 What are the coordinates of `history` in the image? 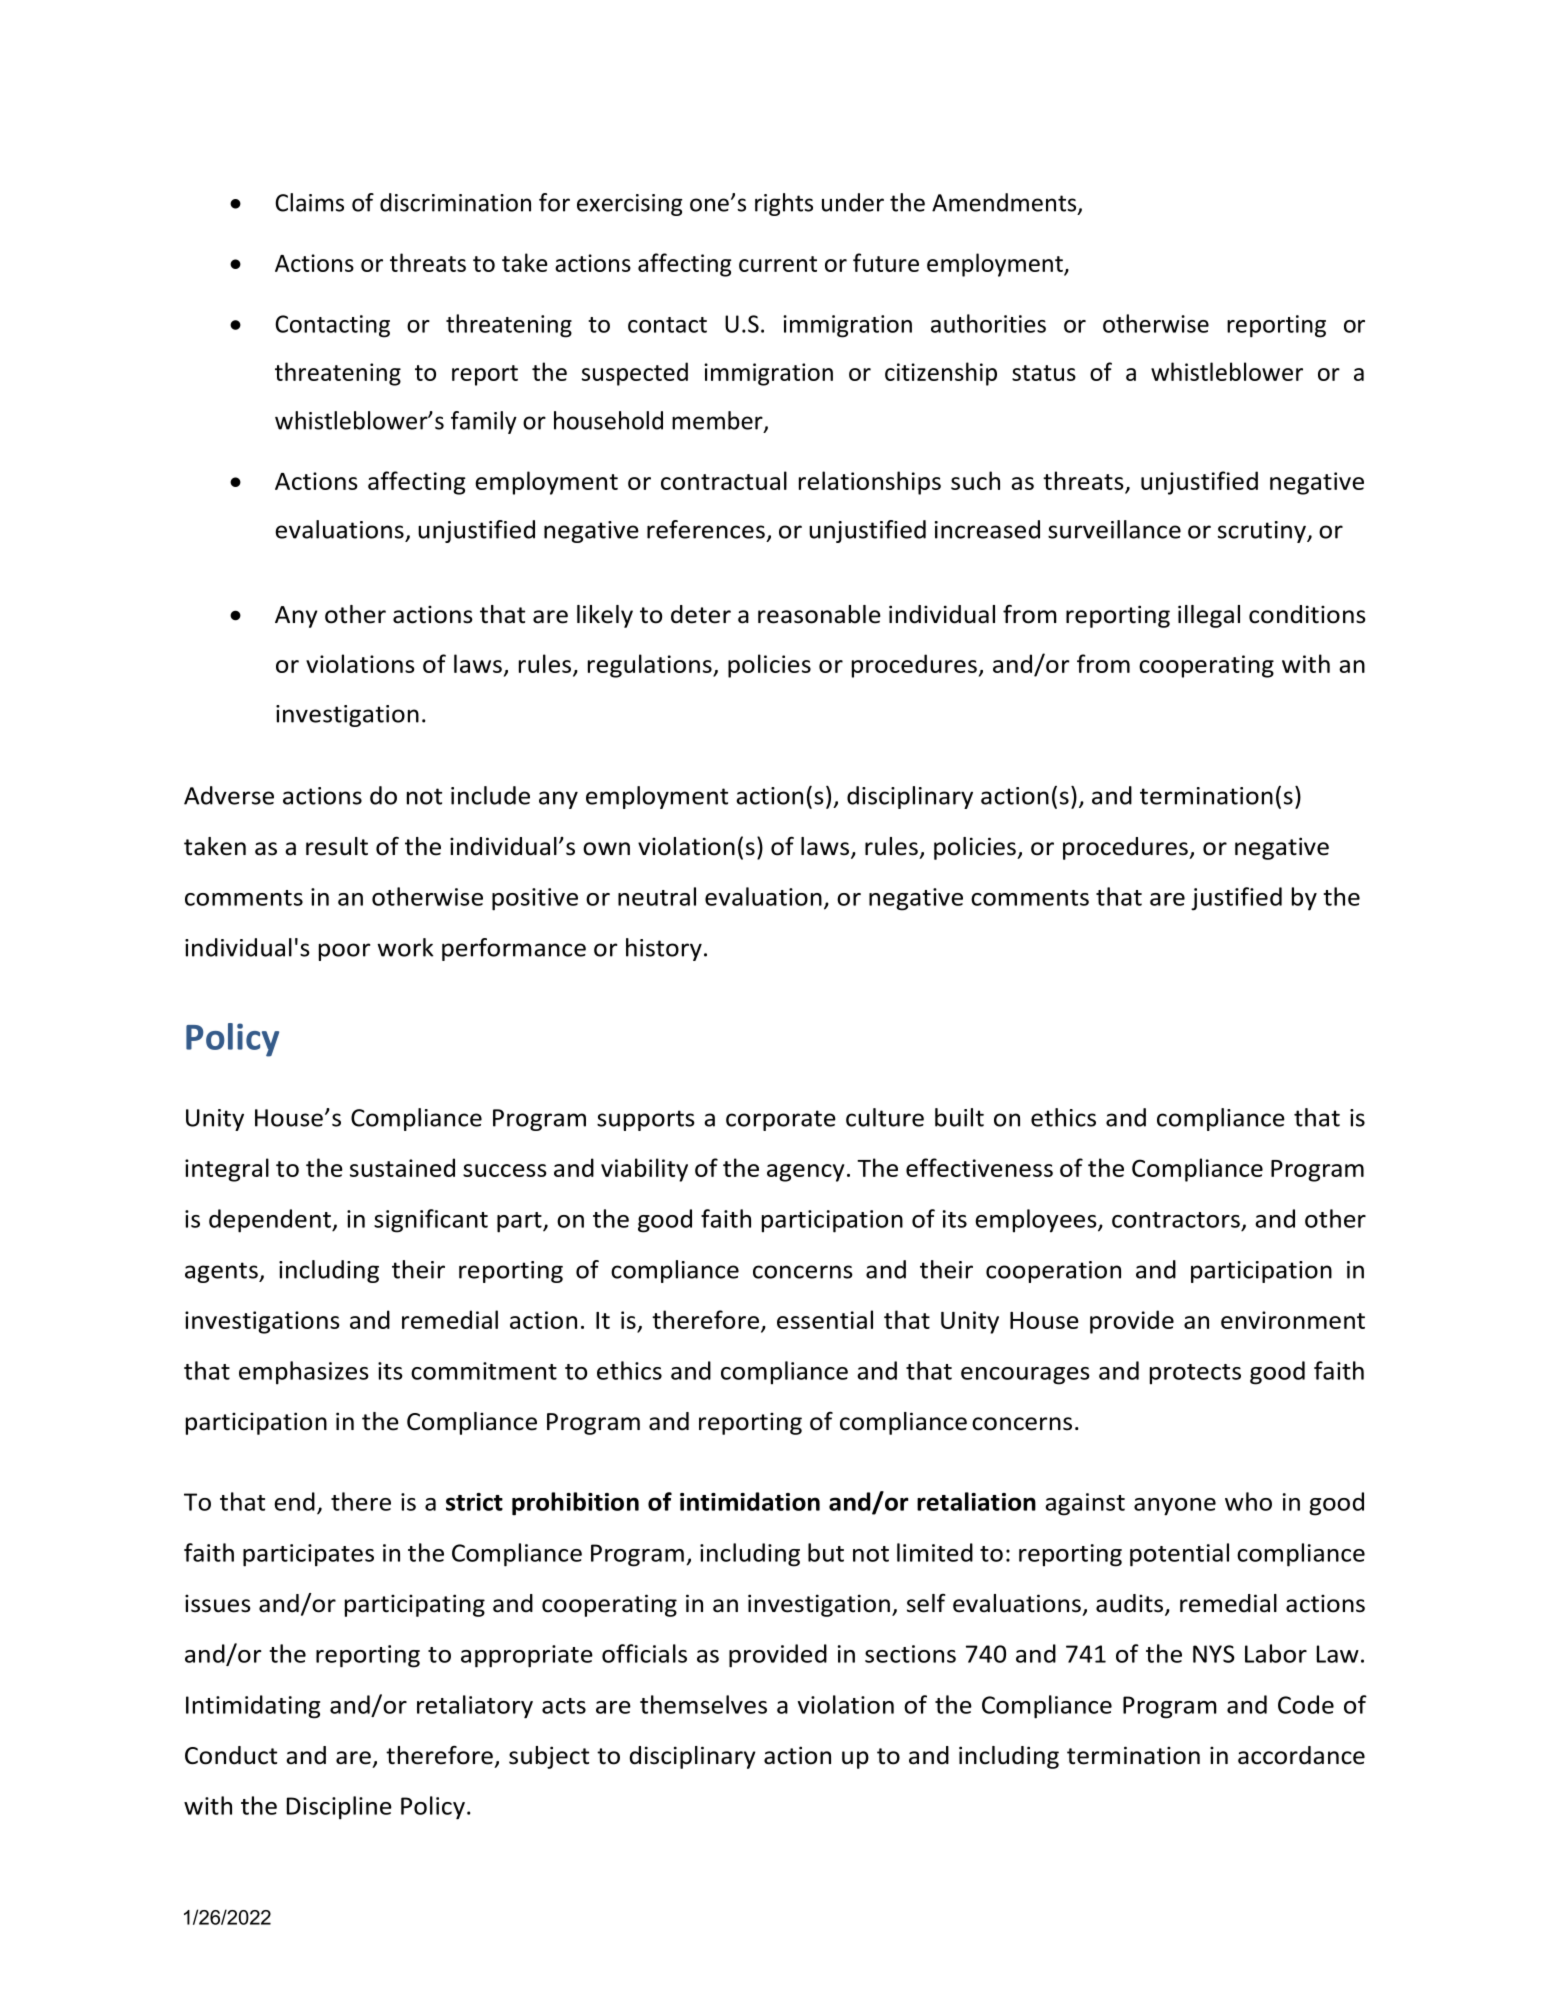 It's located at (664, 949).
